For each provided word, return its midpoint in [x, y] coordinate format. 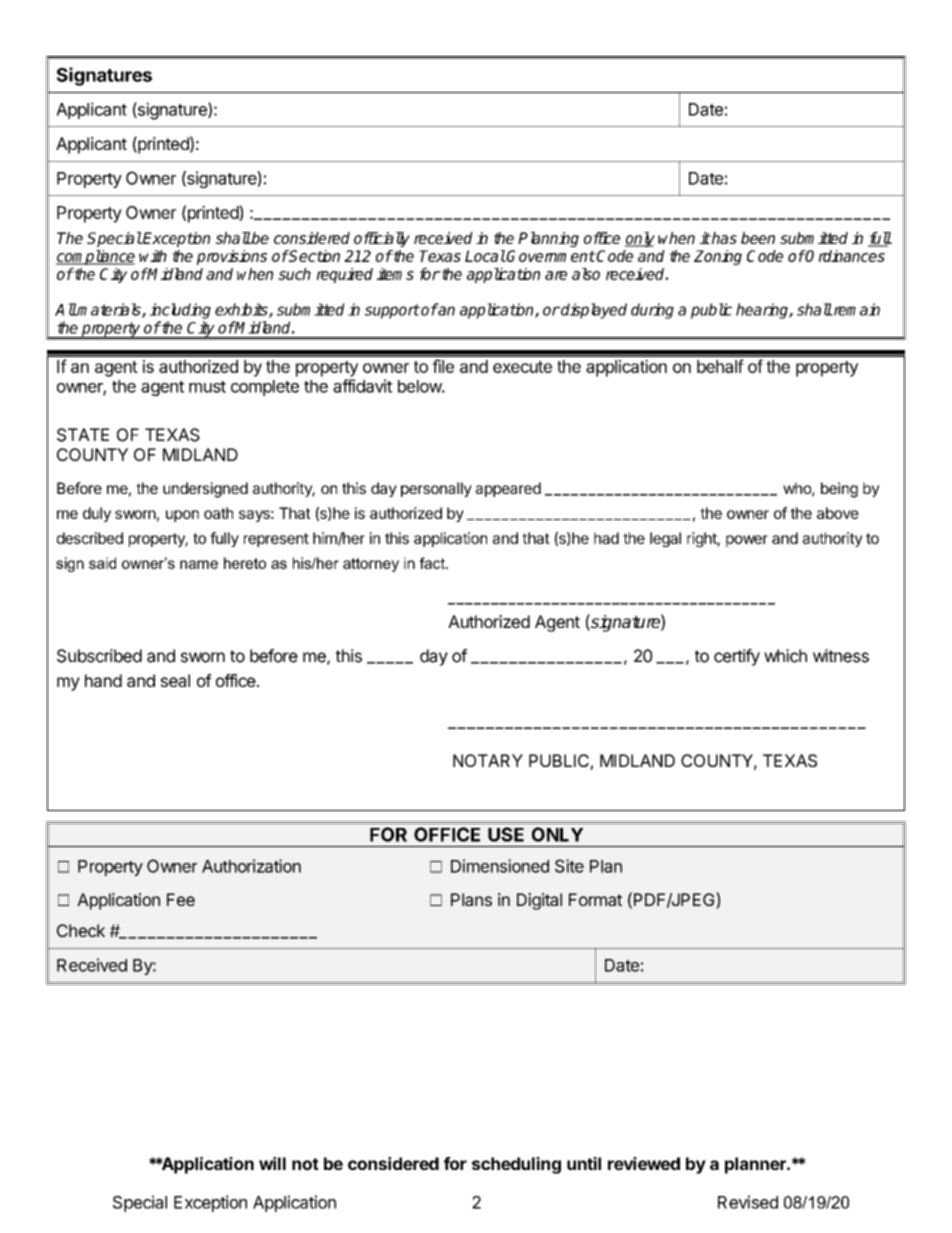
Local [485, 256]
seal [175, 680]
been [758, 238]
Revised [748, 1202]
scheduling [516, 1165]
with [153, 256]
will [272, 1163]
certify [737, 657]
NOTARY [488, 760]
